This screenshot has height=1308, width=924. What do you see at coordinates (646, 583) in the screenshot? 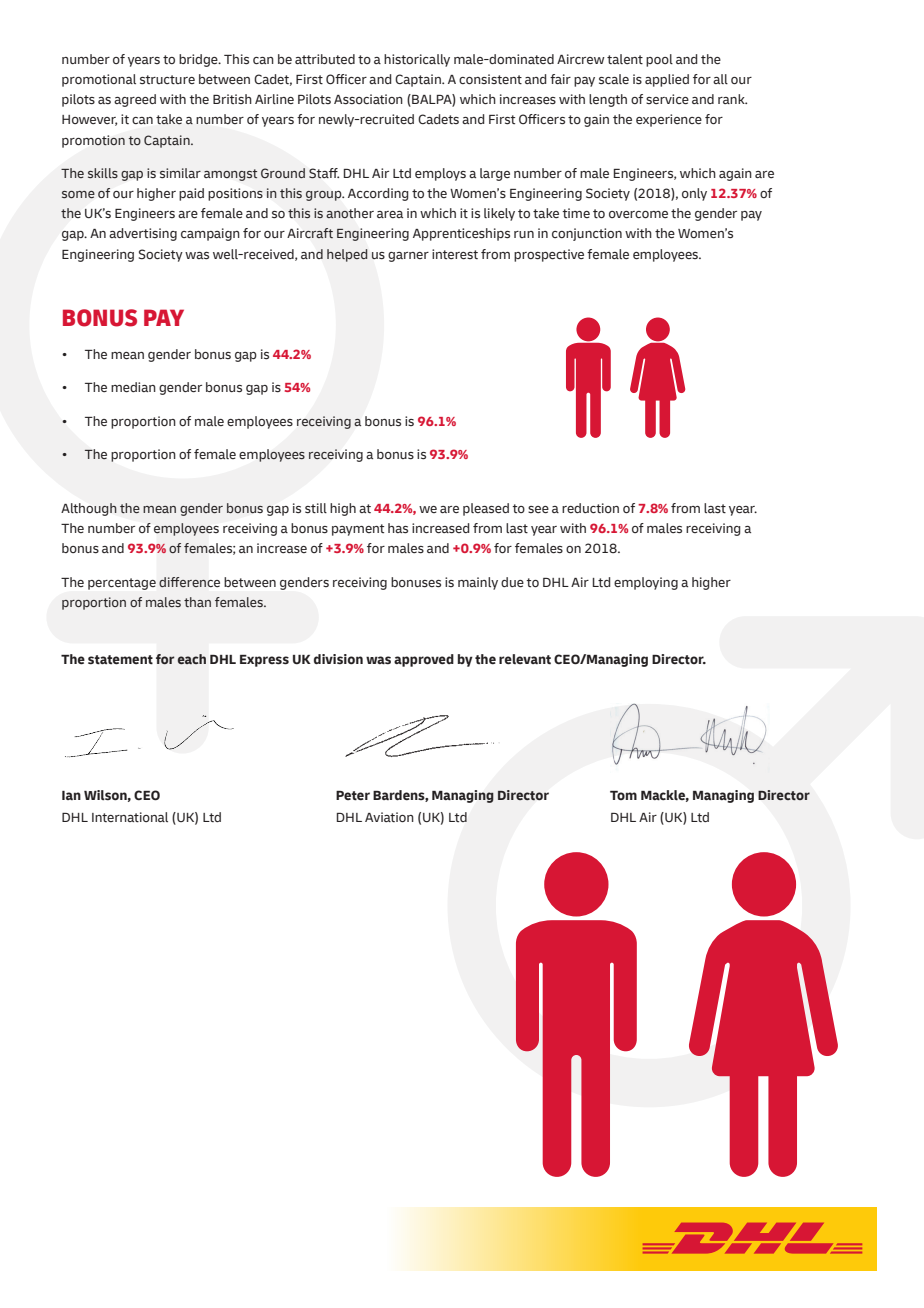
I see `employing` at bounding box center [646, 583].
